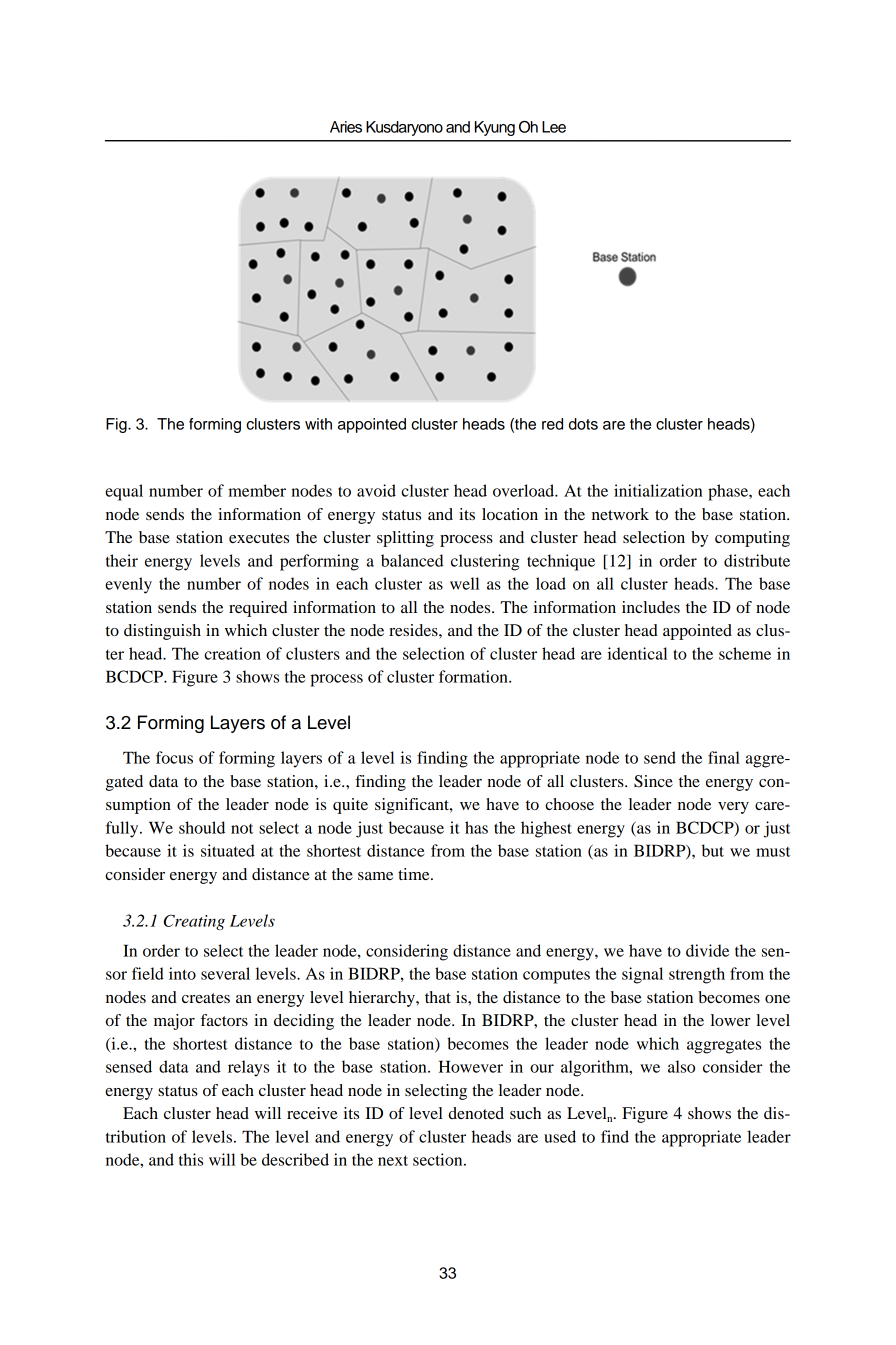 This screenshot has width=896, height=1345. I want to click on Lee, so click(554, 127).
